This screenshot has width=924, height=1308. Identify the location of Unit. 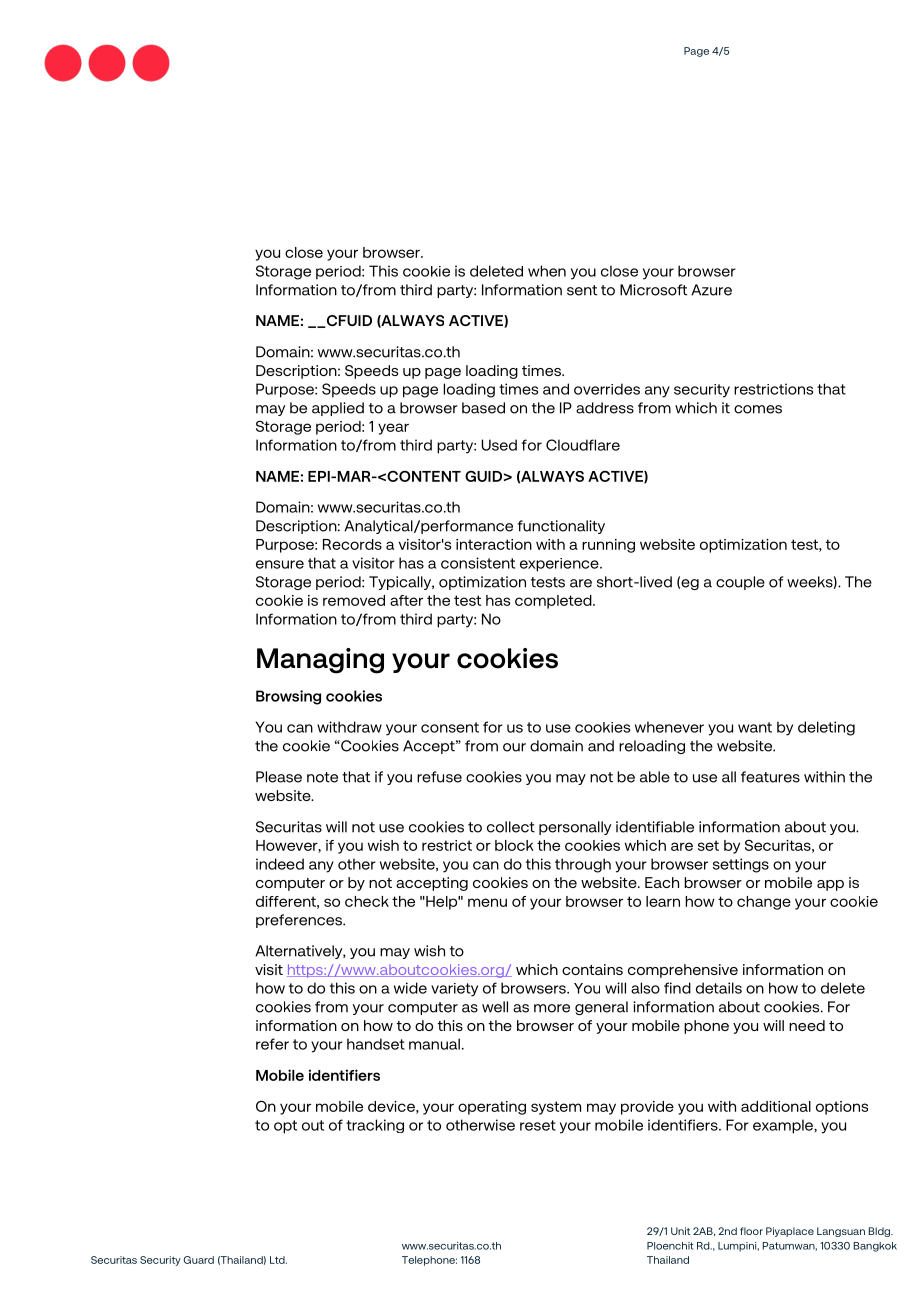
(680, 1231).
